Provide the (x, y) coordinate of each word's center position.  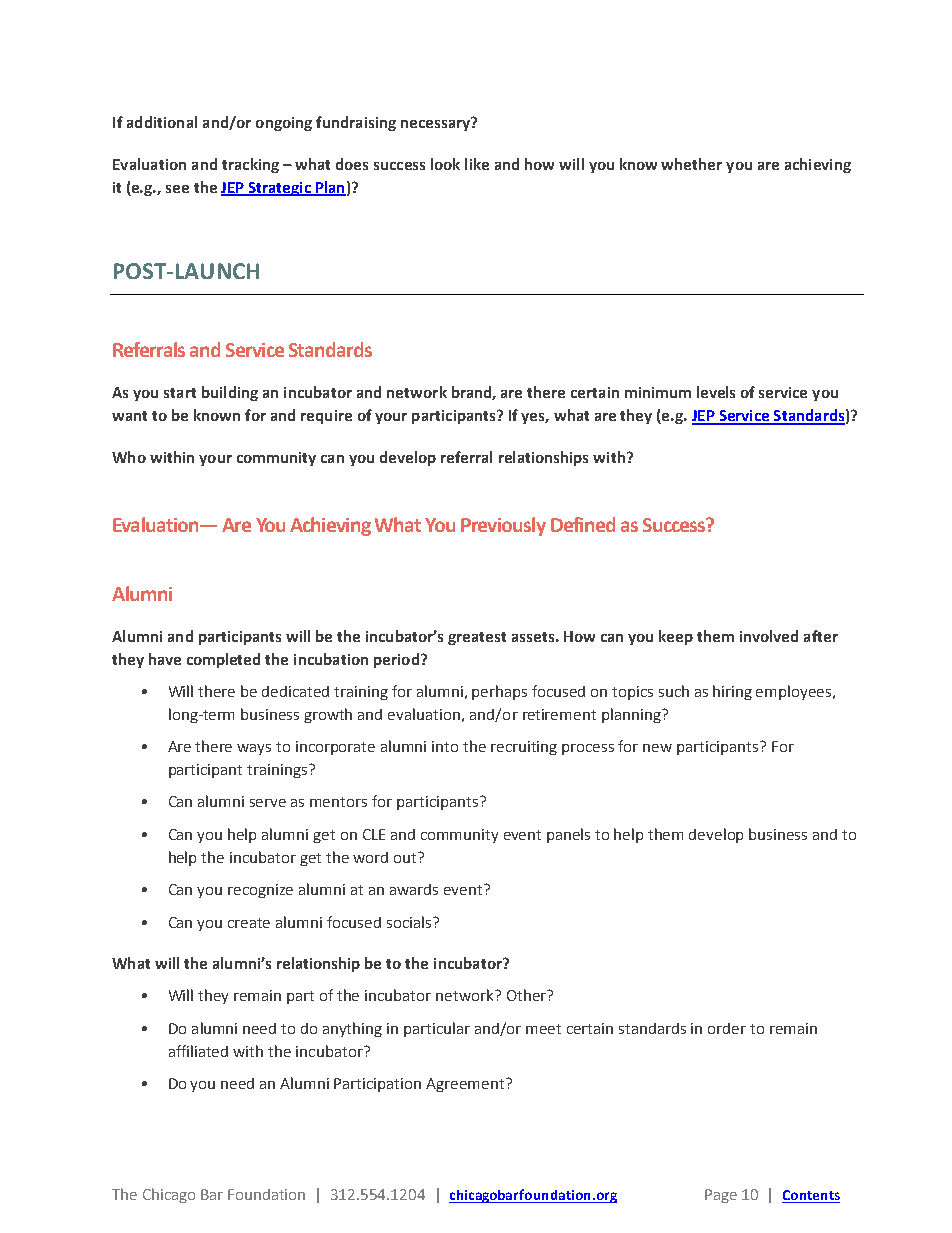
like (477, 164)
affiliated (198, 1051)
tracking (250, 165)
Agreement (466, 1085)
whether (691, 164)
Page (721, 1196)
